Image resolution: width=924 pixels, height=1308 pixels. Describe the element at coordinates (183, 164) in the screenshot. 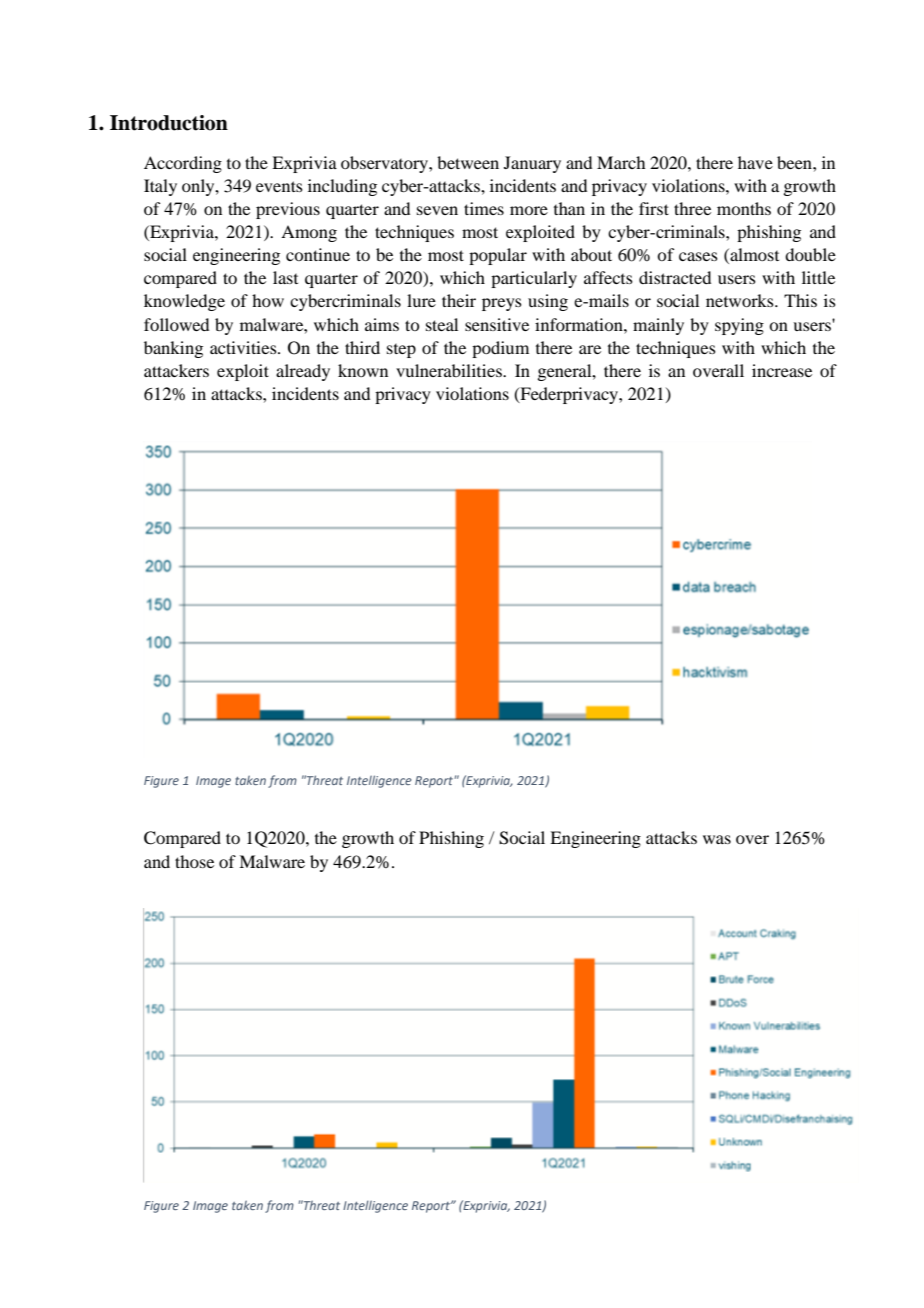

I see `According` at that location.
